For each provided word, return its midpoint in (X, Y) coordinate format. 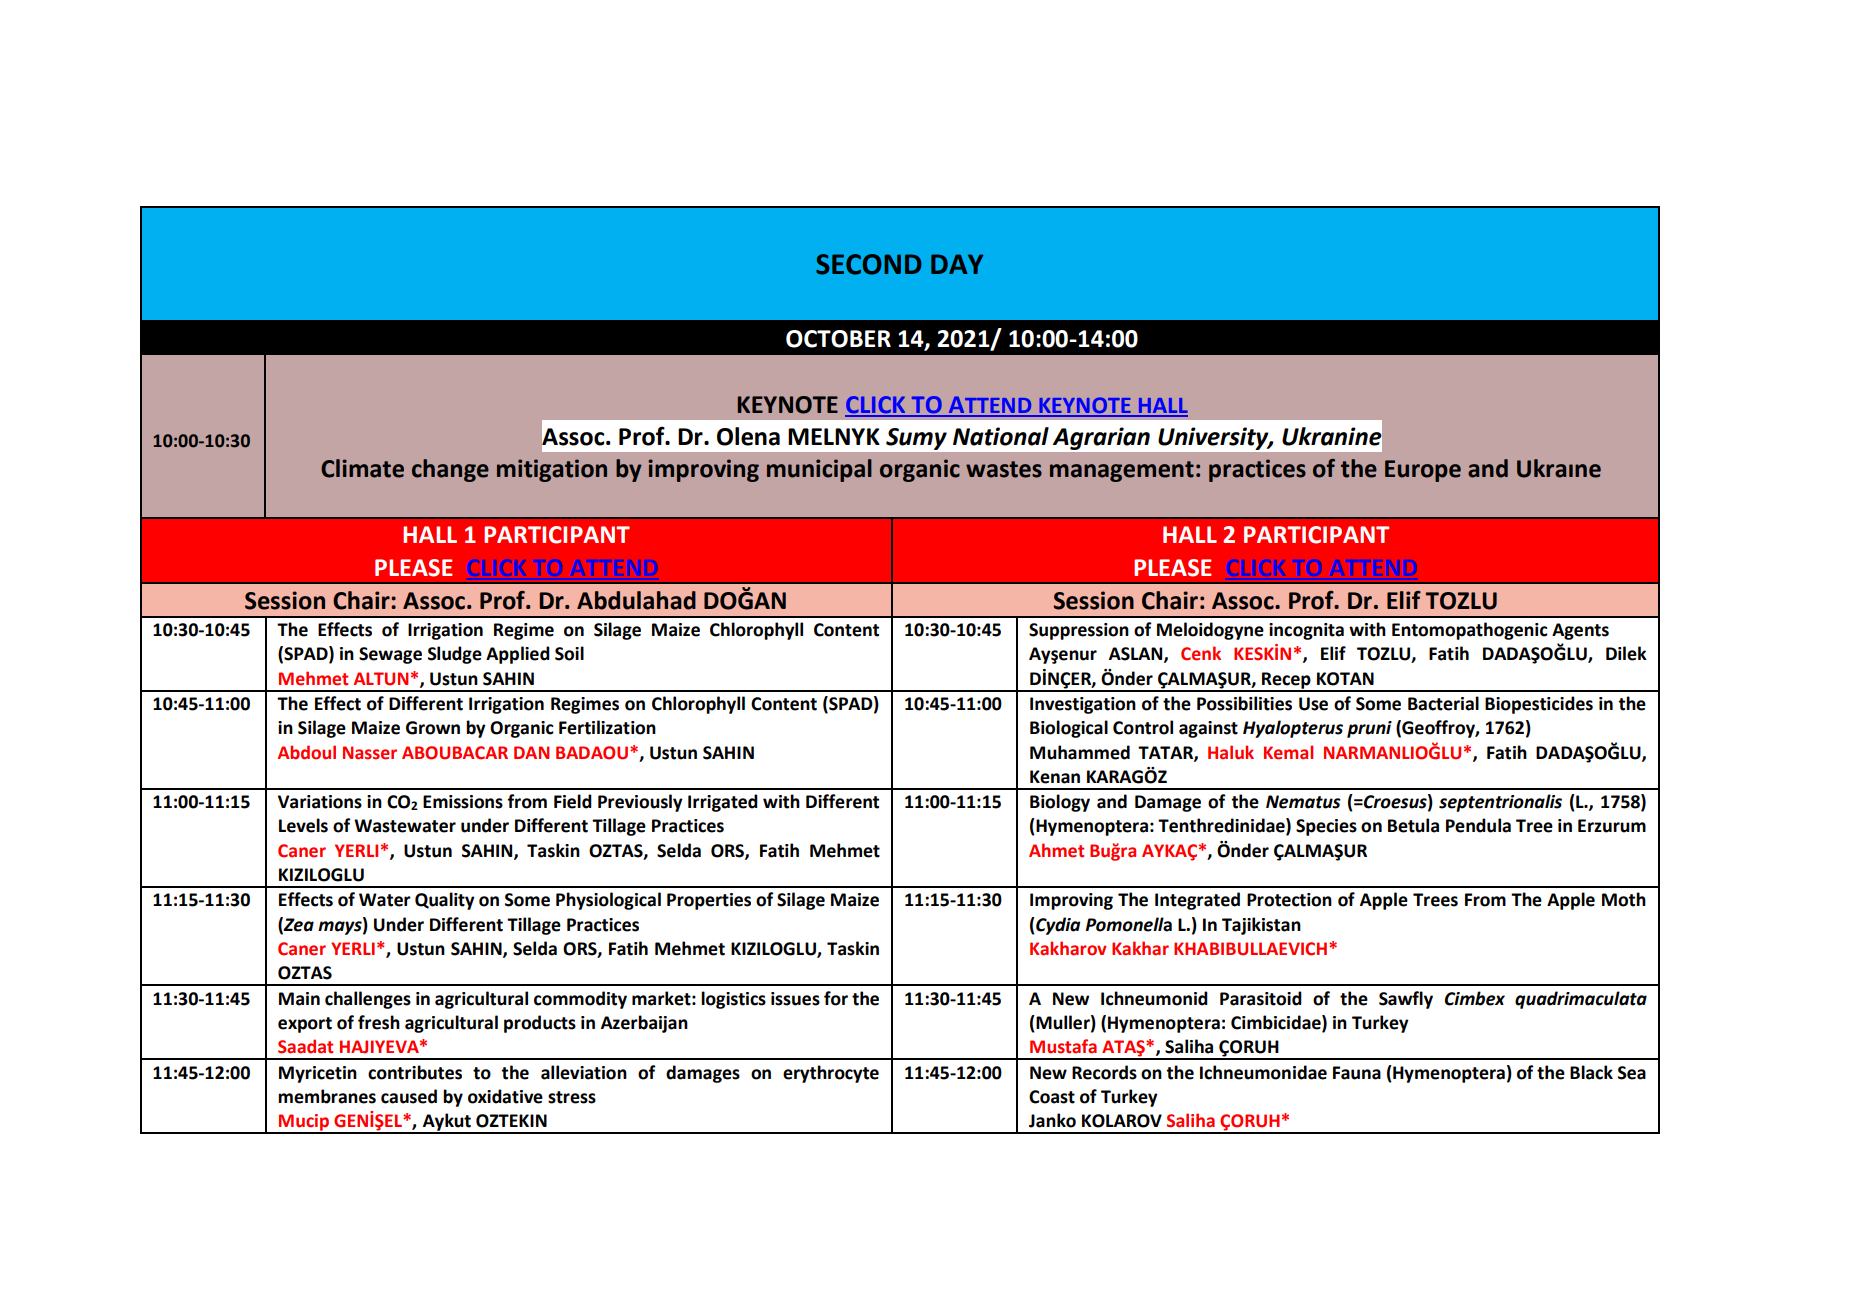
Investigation (1083, 705)
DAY (957, 264)
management (1122, 471)
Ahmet (1056, 850)
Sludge (455, 655)
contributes (415, 1072)
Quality (445, 901)
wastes (1004, 469)
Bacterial (1443, 703)
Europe (1423, 471)
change (450, 470)
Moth (1624, 899)
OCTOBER (838, 339)
